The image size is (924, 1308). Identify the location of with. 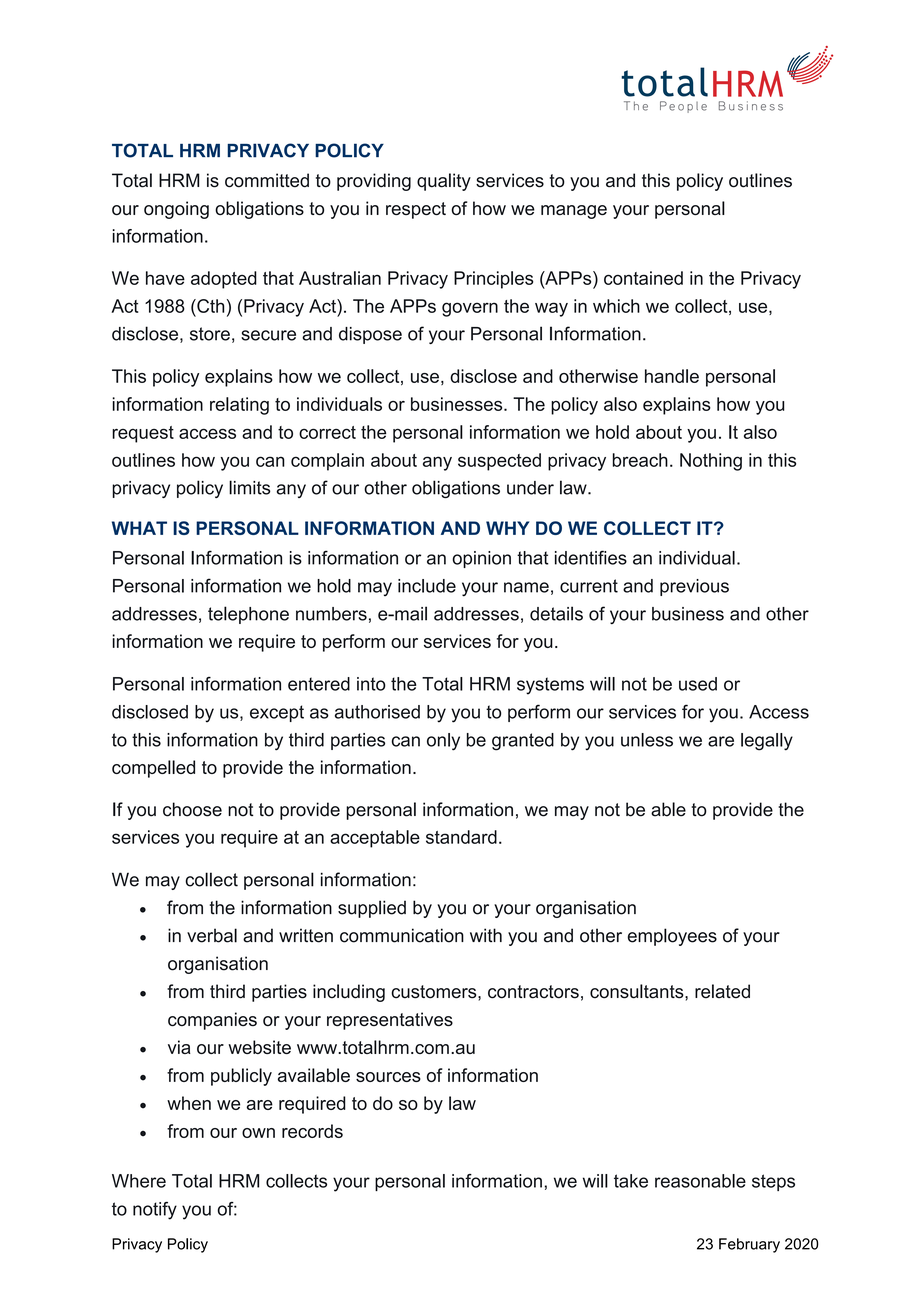
(486, 935).
